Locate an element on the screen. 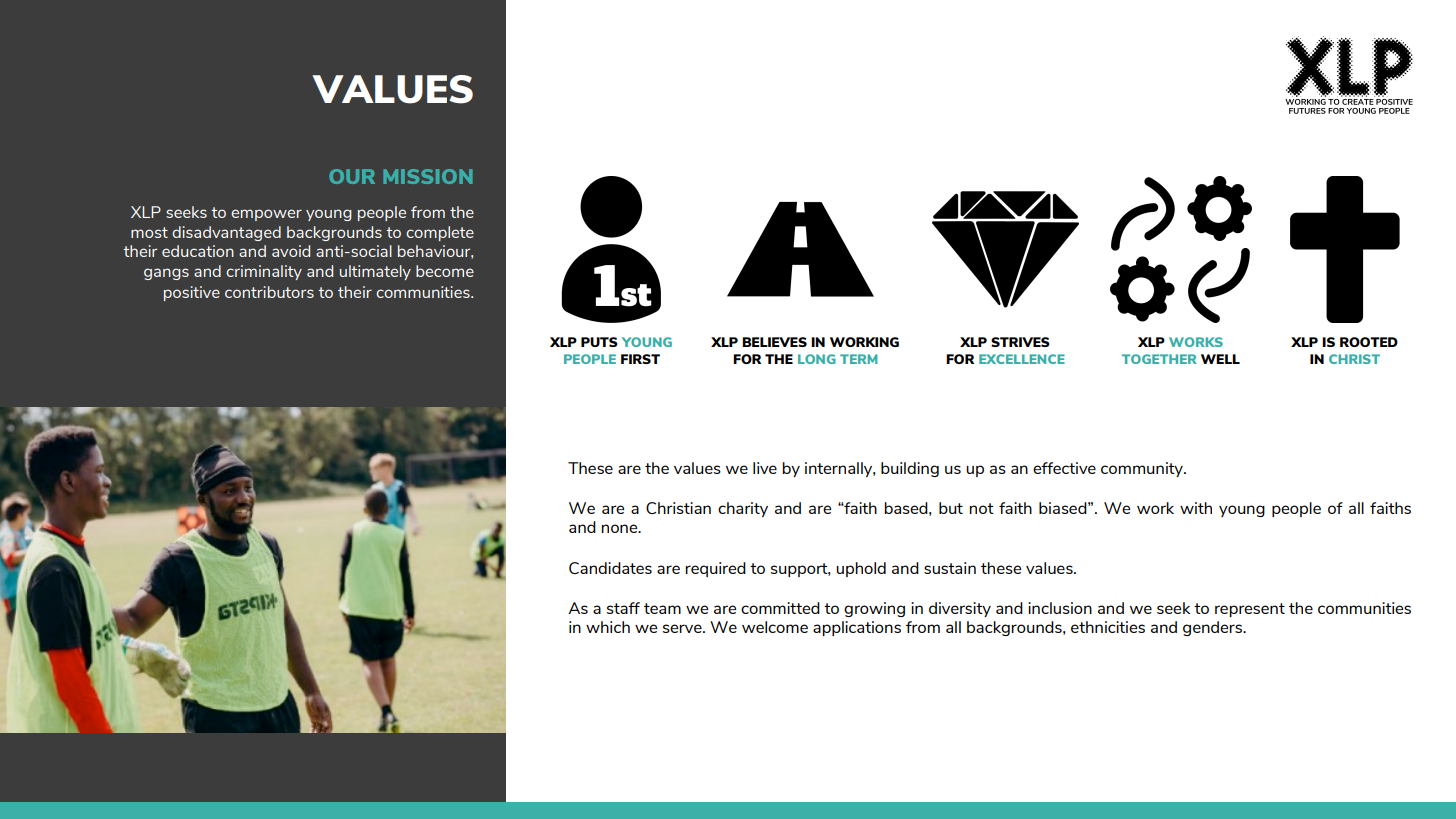 The height and width of the screenshot is (819, 1456). FIRST is located at coordinates (640, 359).
